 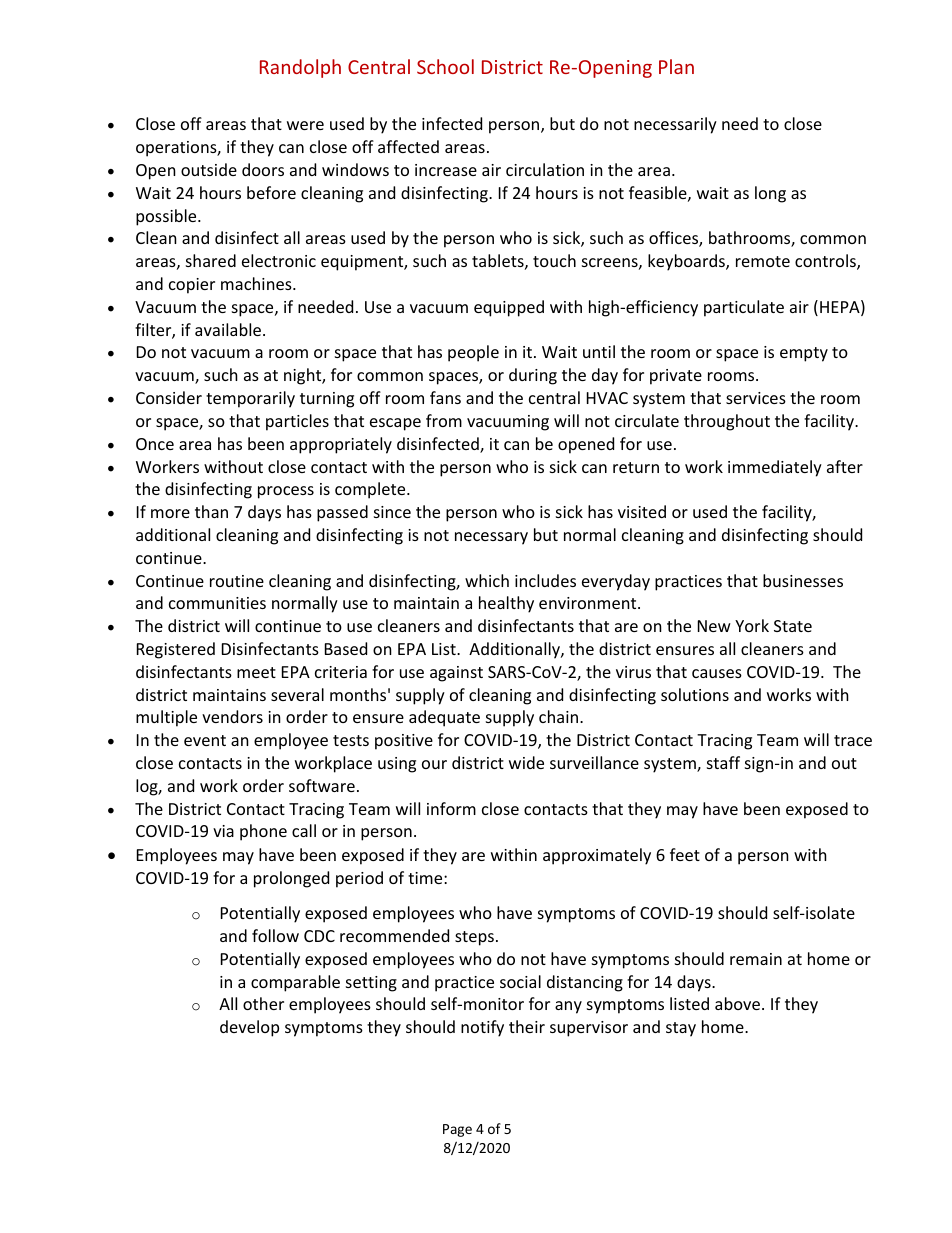 I want to click on stay, so click(x=681, y=1029).
